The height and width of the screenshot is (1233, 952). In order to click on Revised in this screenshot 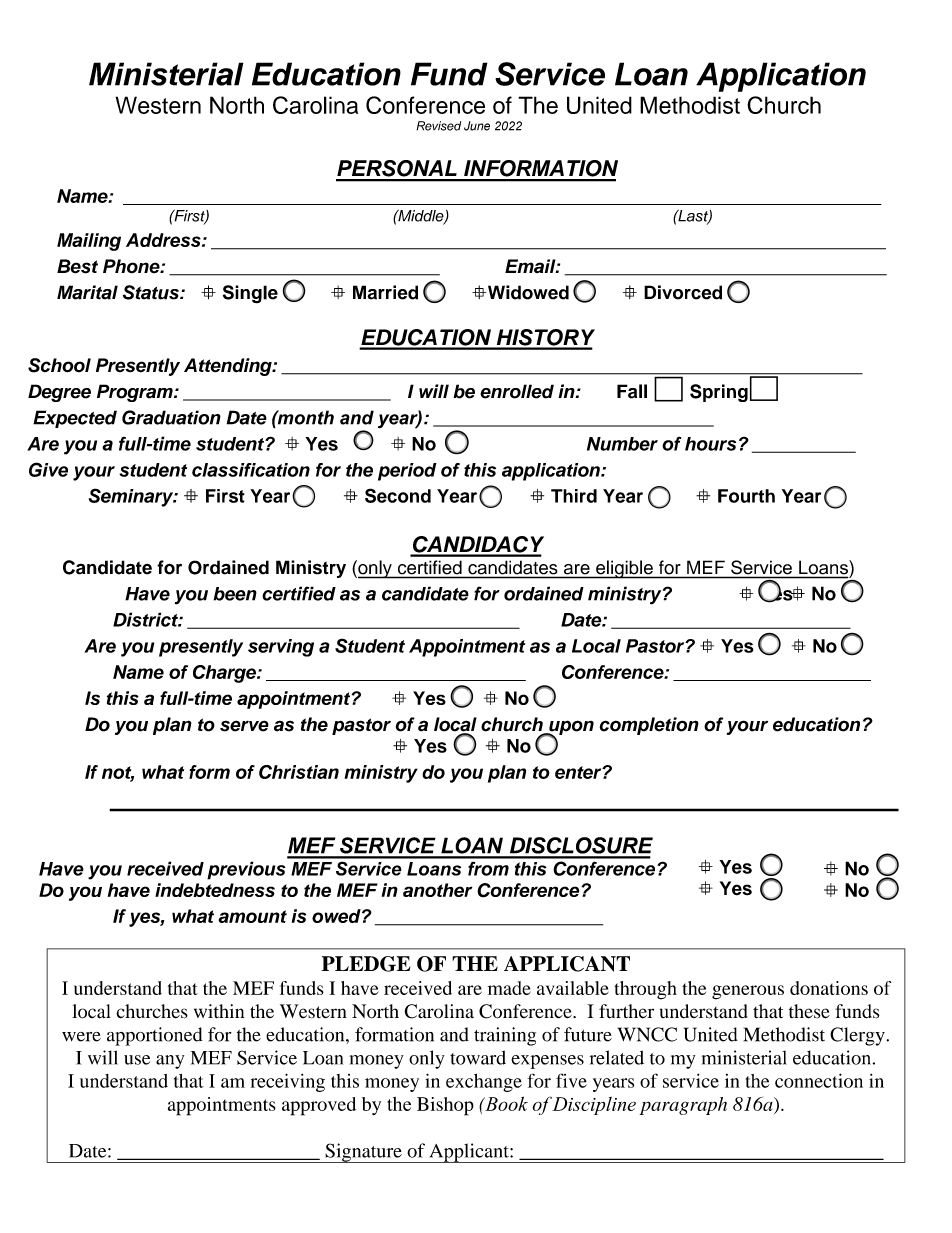, I will do `click(438, 126)`.
